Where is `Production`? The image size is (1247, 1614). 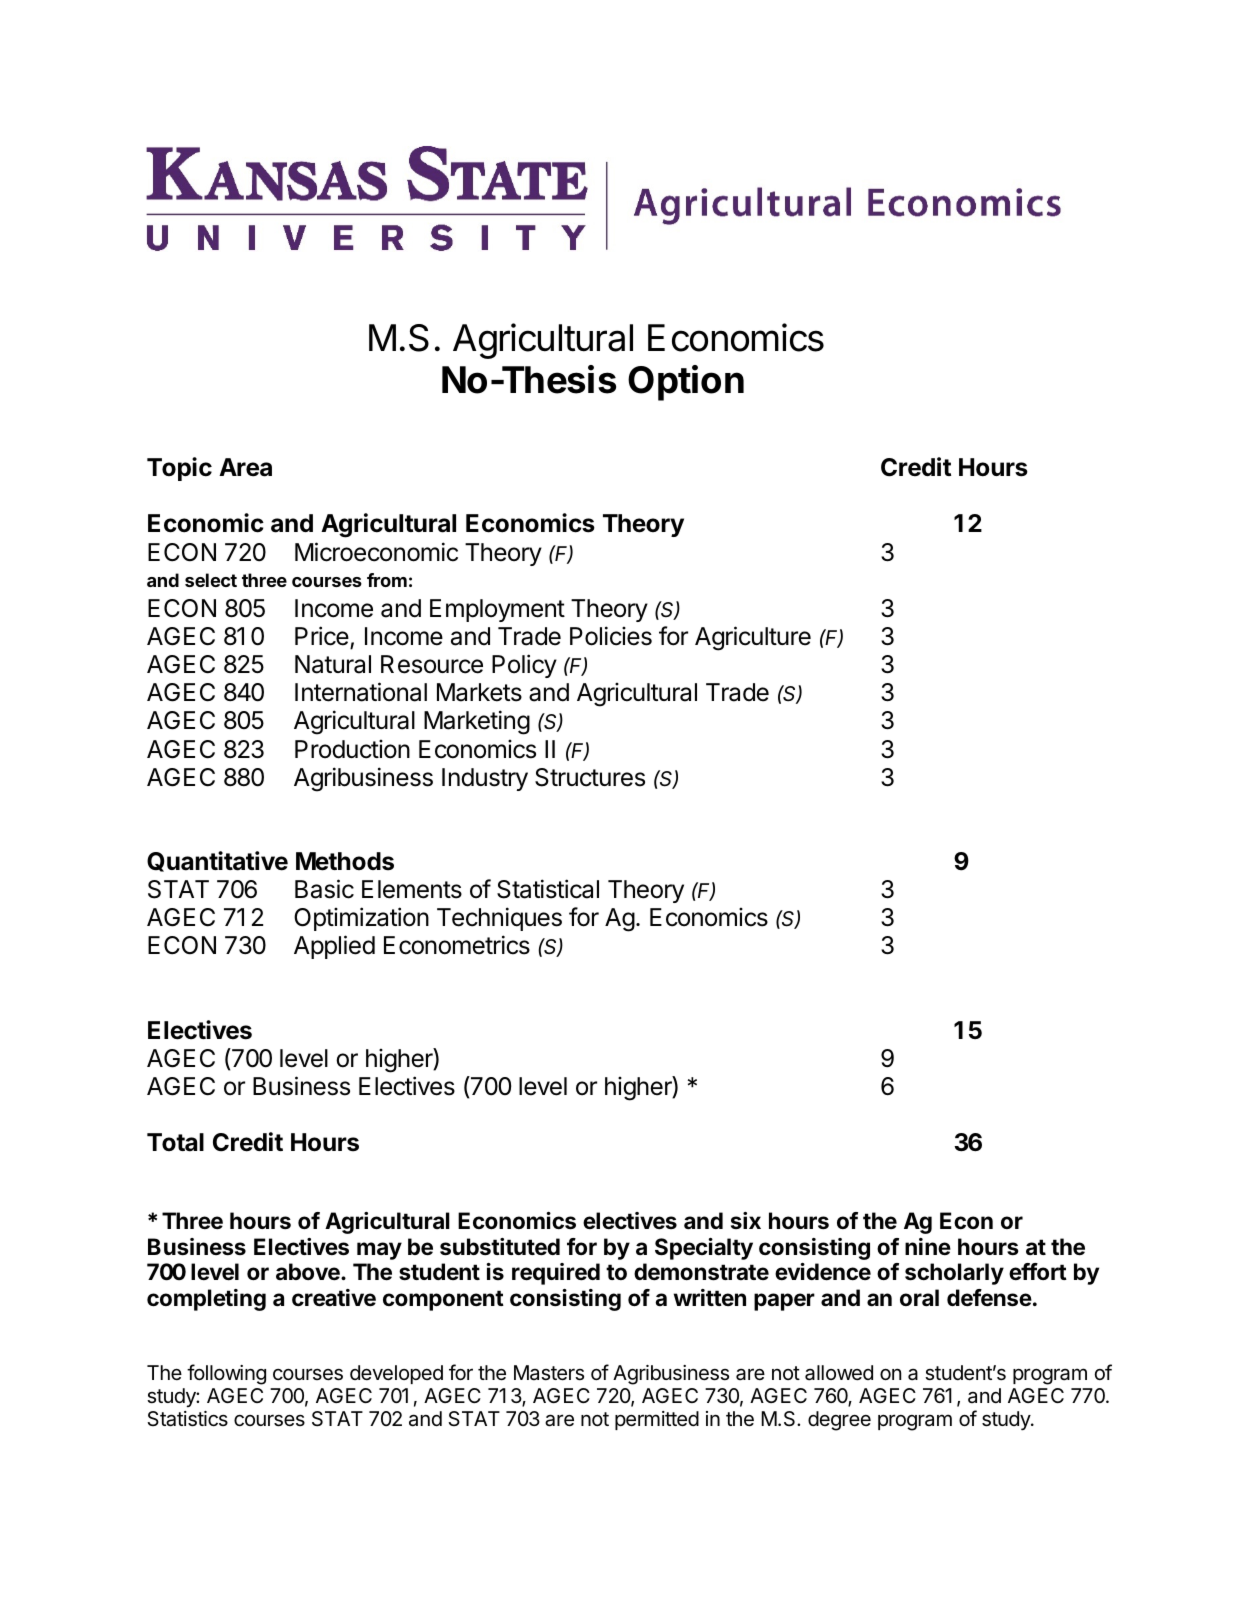
Production is located at coordinates (352, 749).
